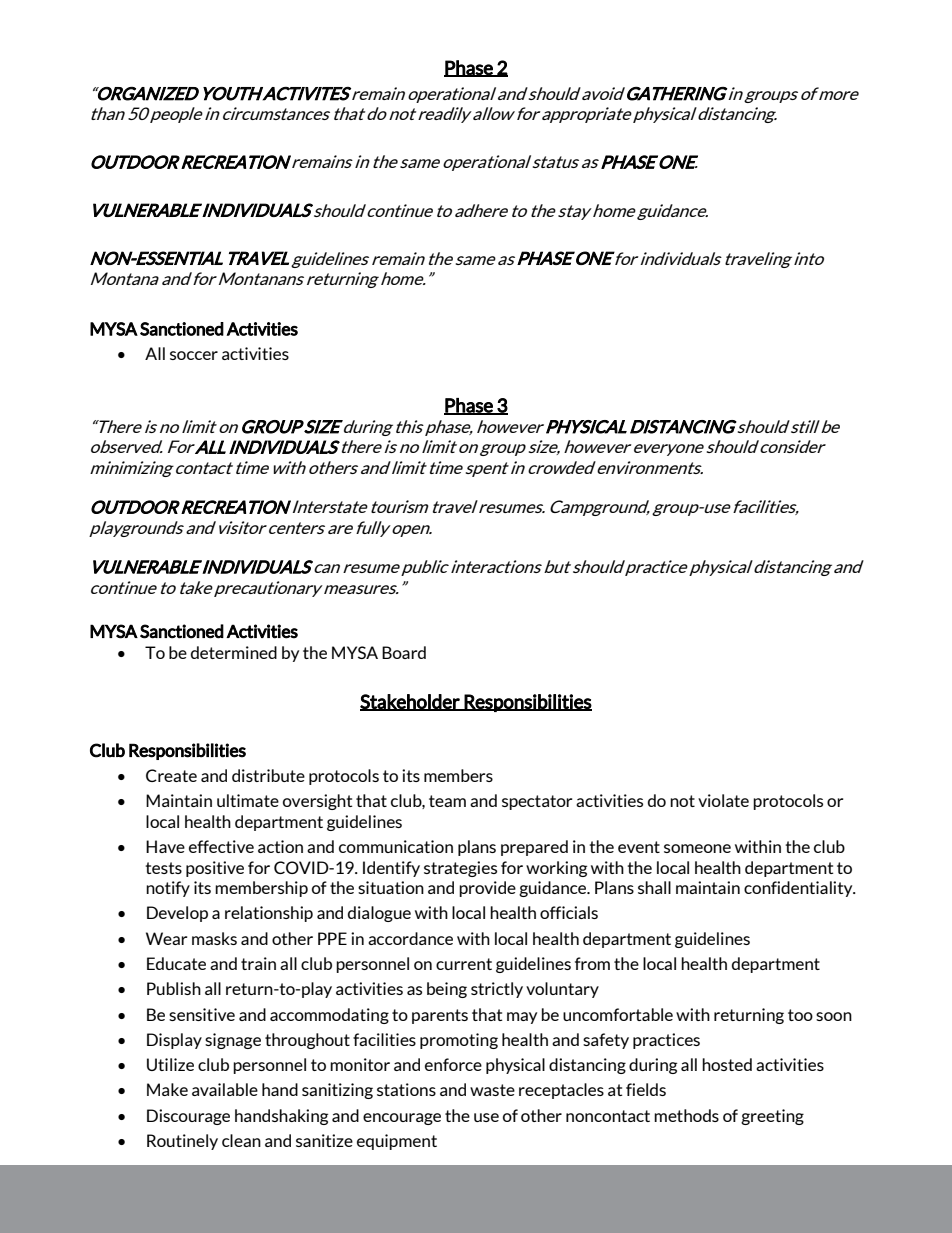 This page has height=1233, width=952. I want to click on determined, so click(234, 652).
